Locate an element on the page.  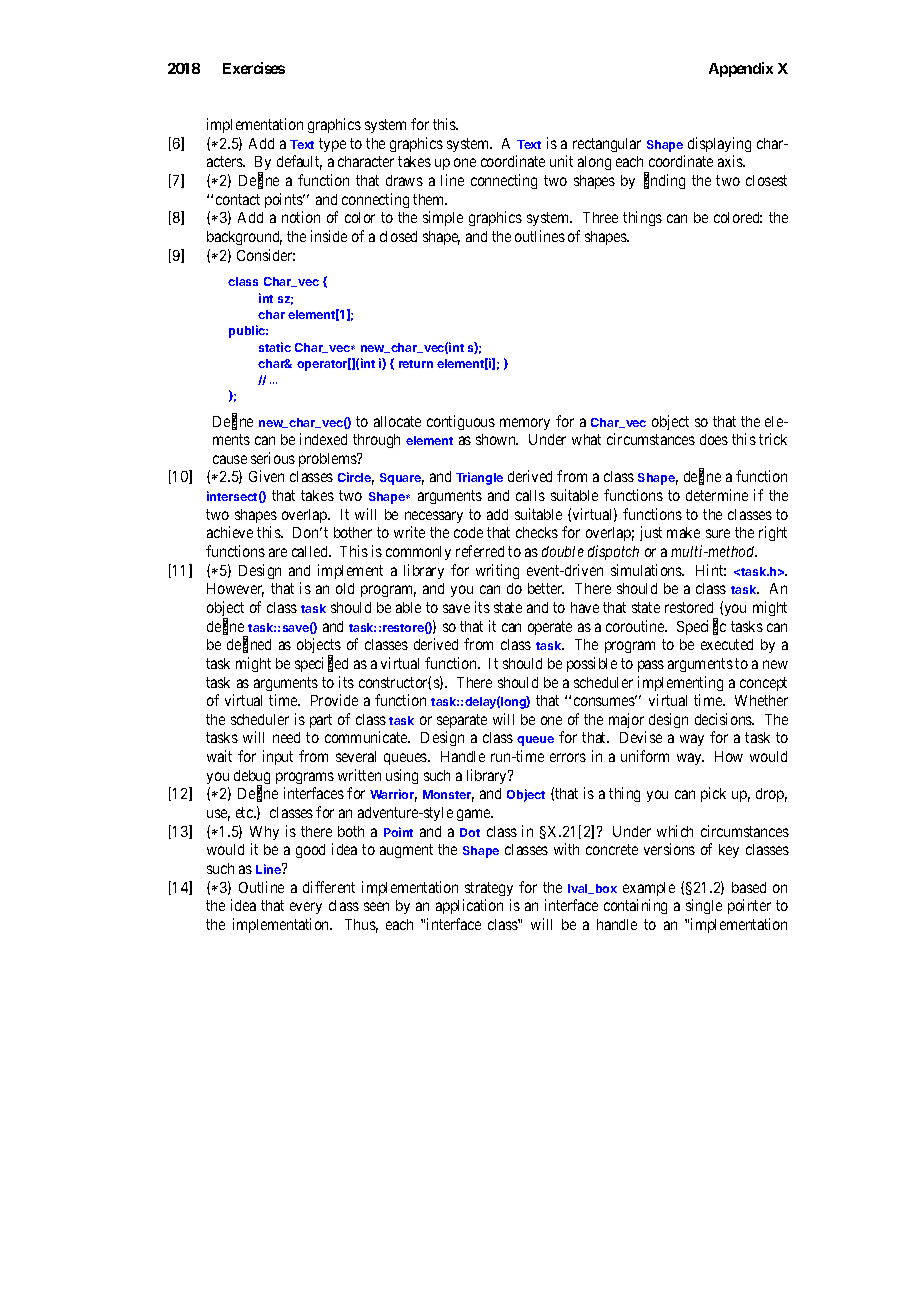
different is located at coordinates (329, 887).
